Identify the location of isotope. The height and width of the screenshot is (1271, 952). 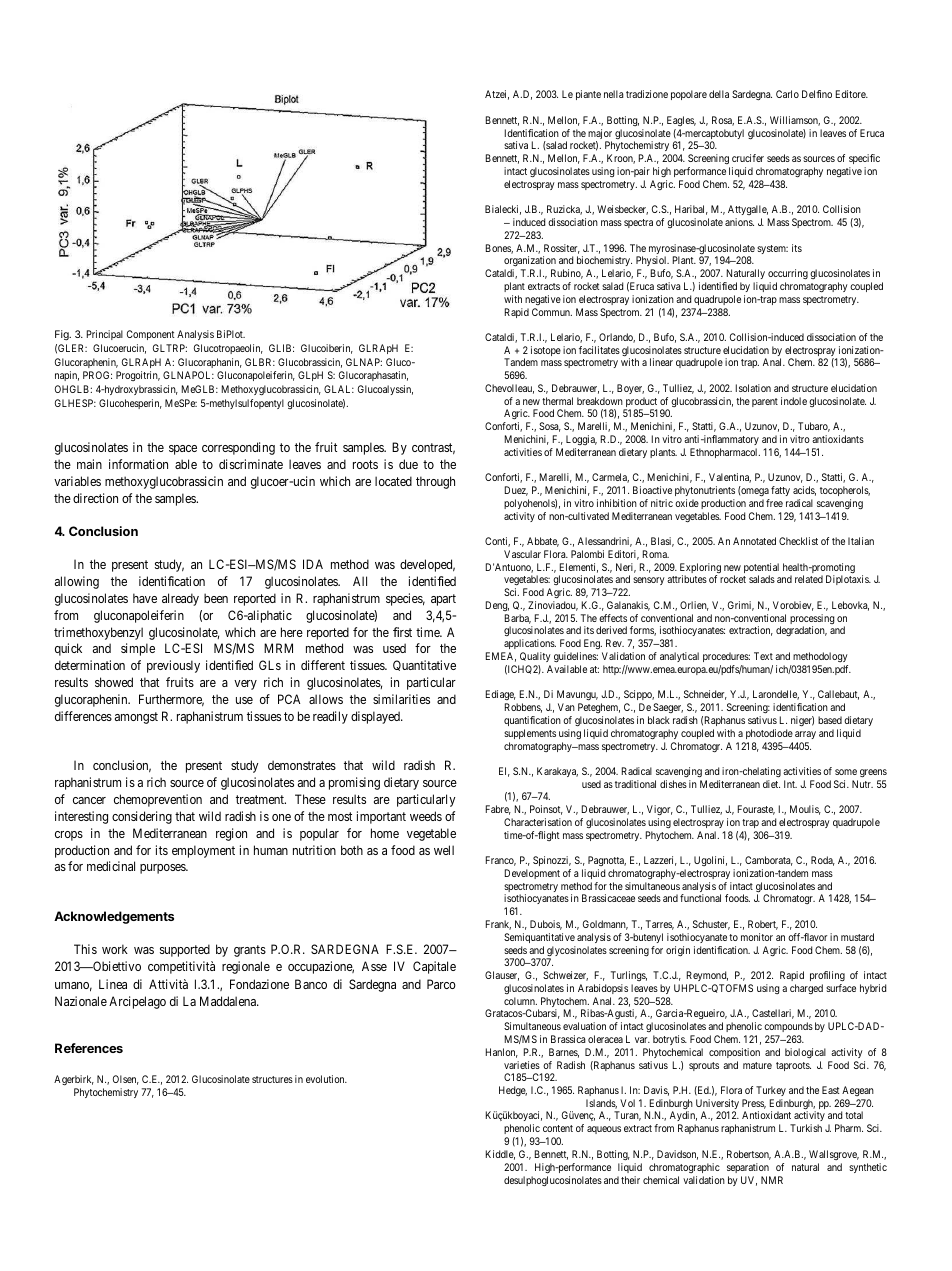
(546, 351).
